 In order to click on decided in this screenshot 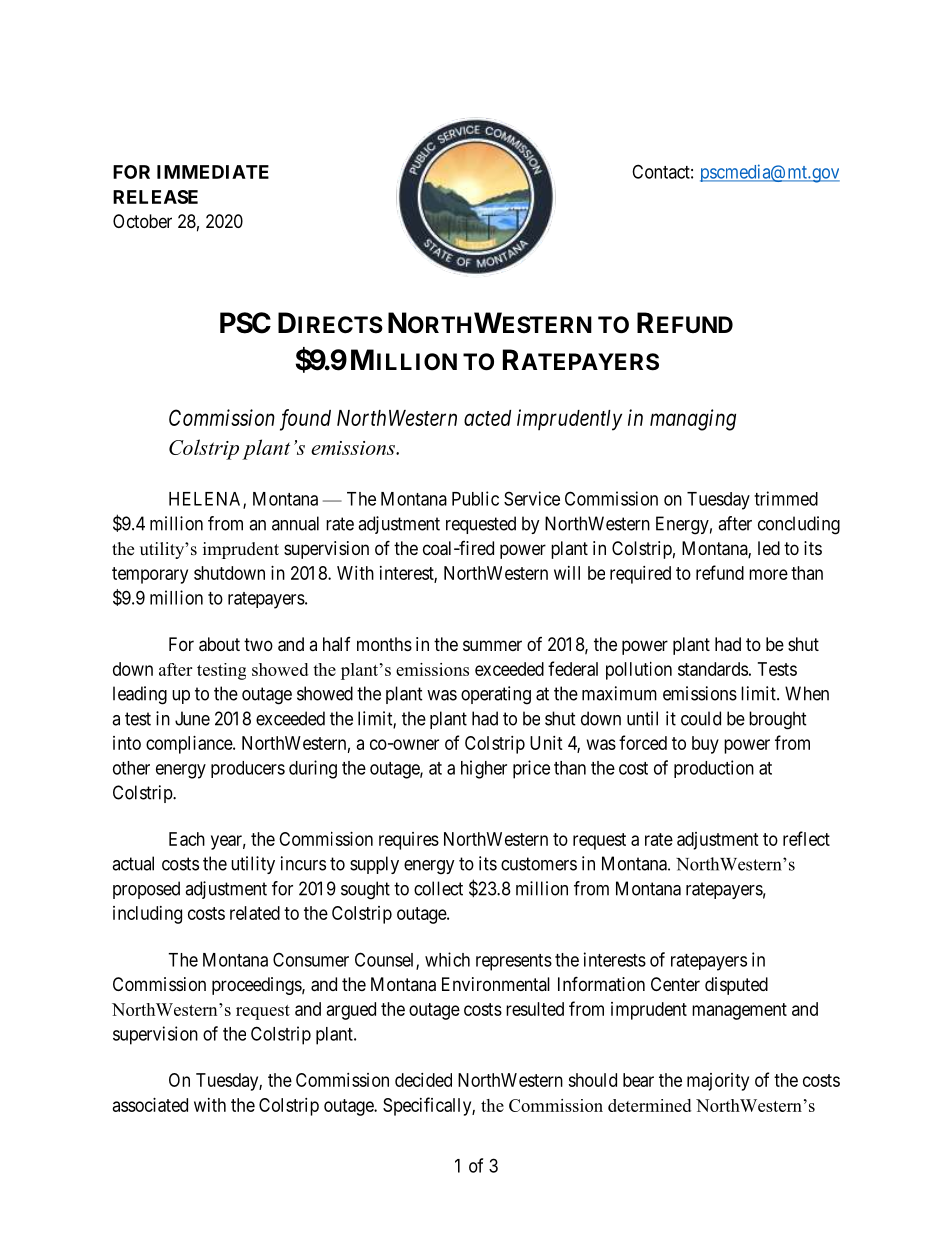, I will do `click(423, 1080)`.
